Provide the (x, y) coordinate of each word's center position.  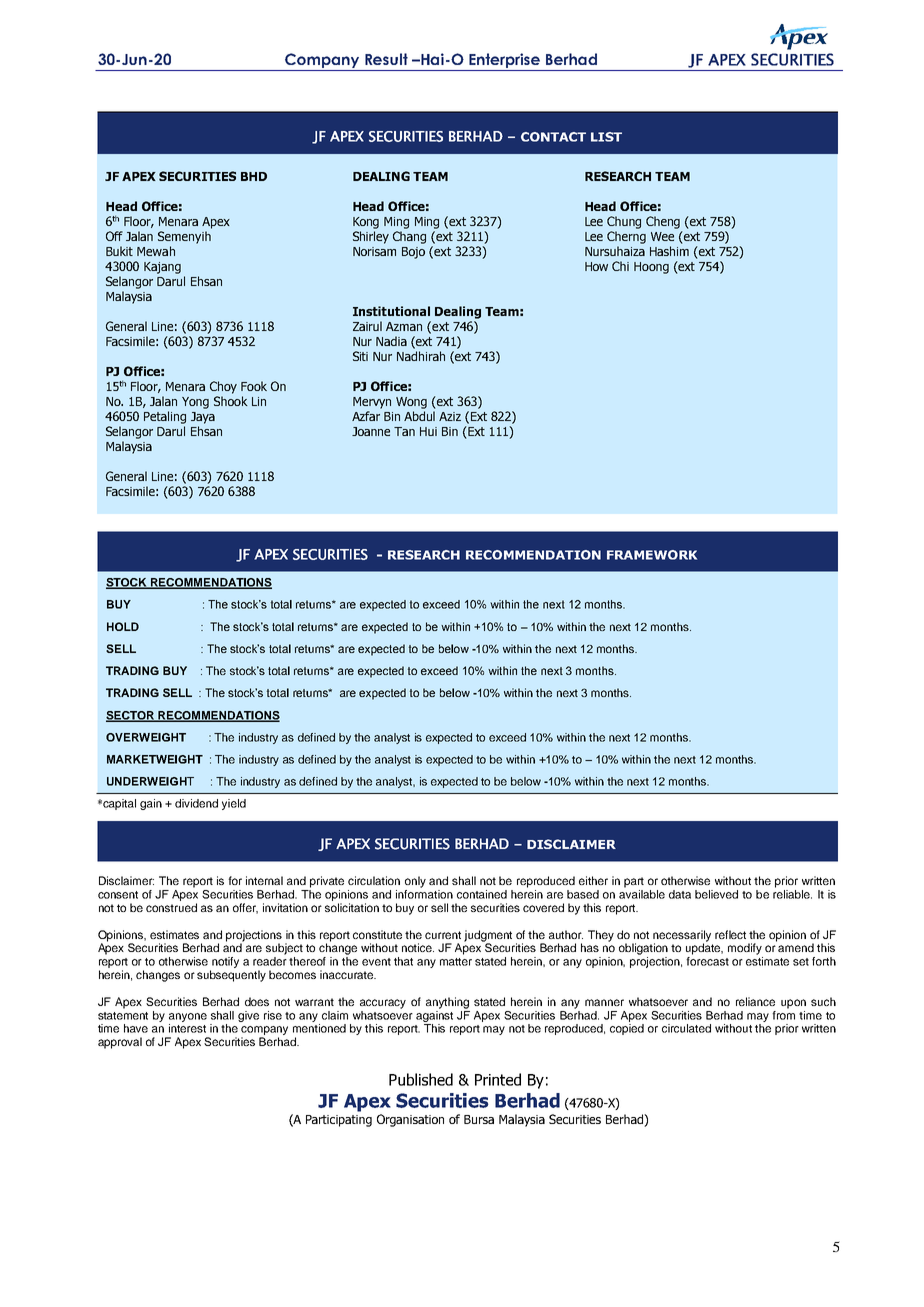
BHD (254, 176)
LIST (606, 137)
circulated (686, 1028)
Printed (498, 1079)
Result (386, 59)
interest (187, 1028)
